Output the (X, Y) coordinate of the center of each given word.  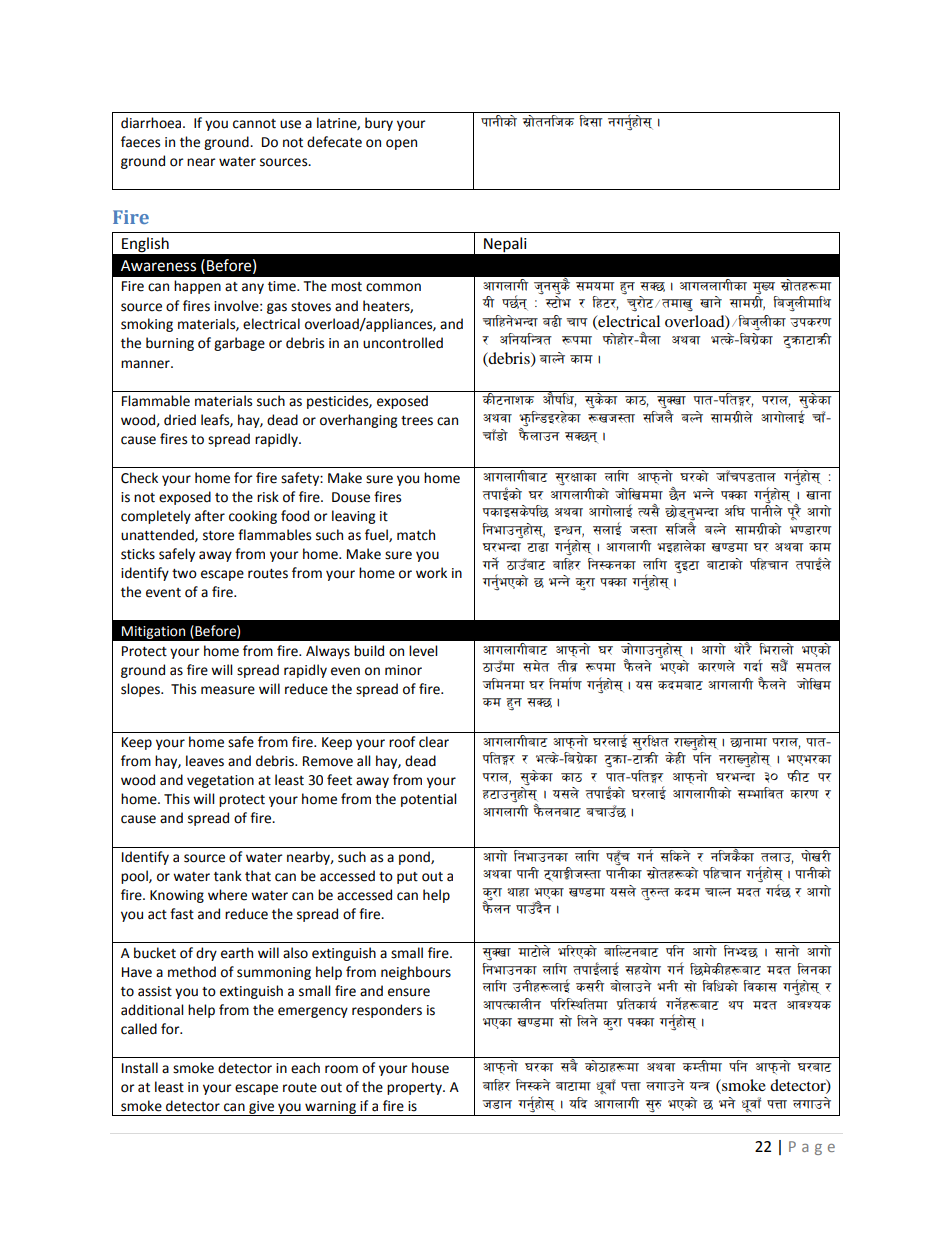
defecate (334, 142)
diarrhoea (152, 123)
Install (140, 1068)
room (341, 1069)
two (184, 574)
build (369, 651)
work (431, 573)
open (401, 144)
